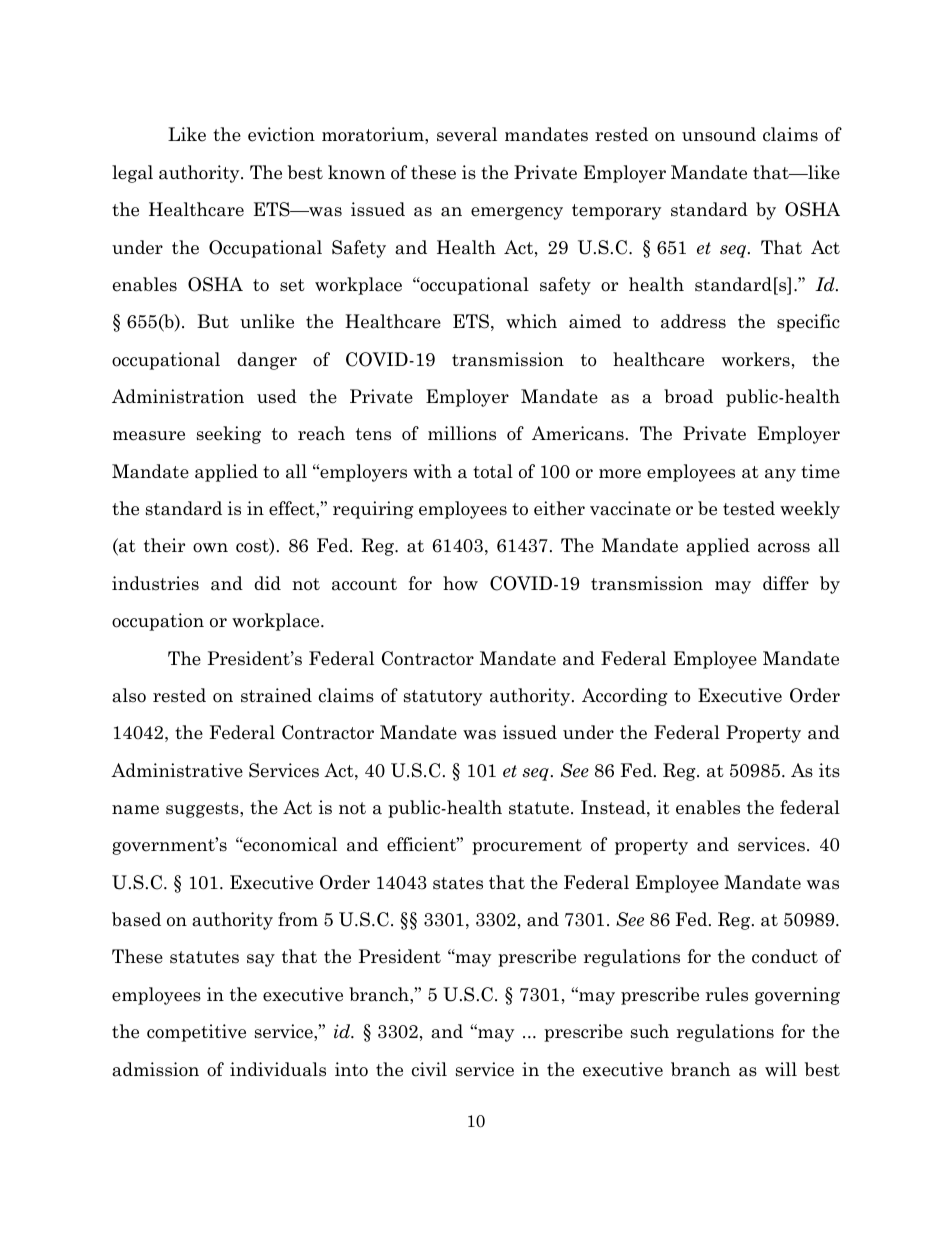  I want to click on unsound, so click(719, 134).
